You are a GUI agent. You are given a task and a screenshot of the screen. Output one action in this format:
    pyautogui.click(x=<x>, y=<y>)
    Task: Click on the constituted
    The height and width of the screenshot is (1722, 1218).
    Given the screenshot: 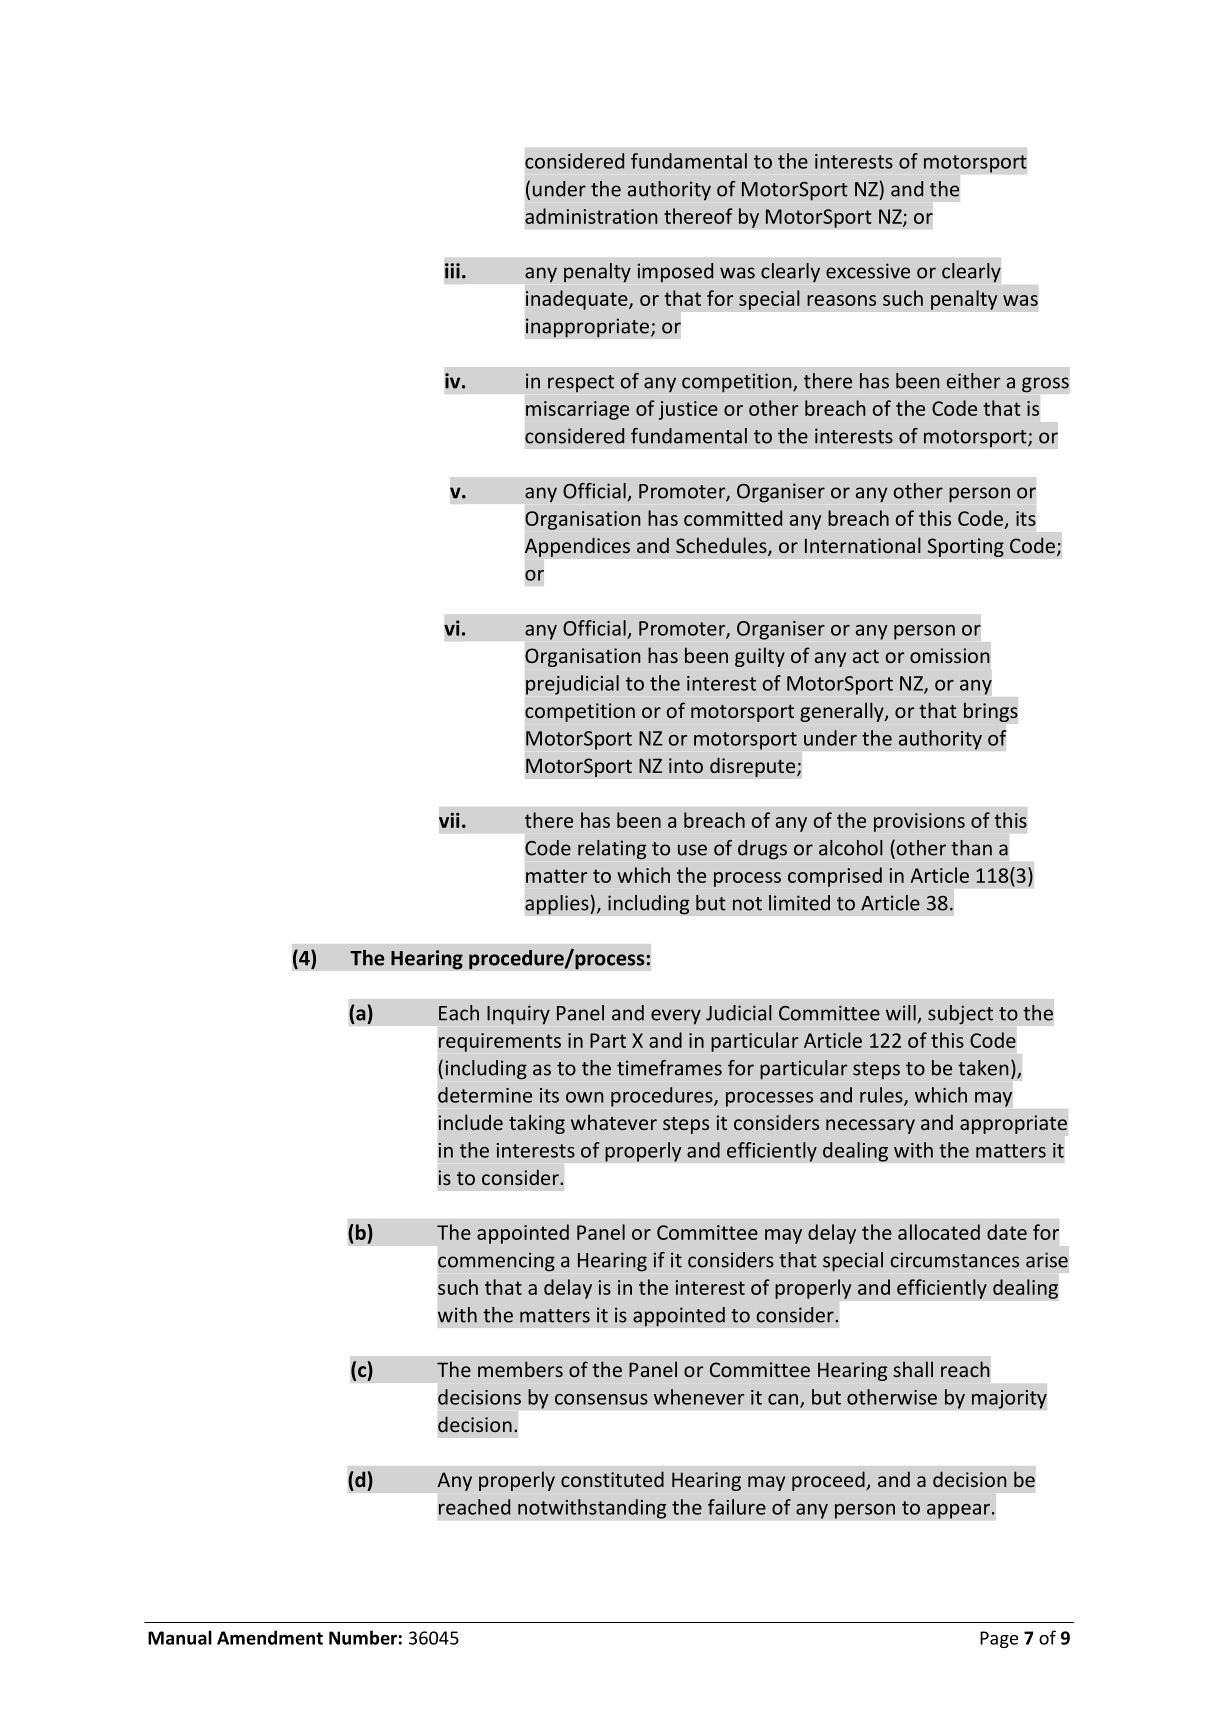 What is the action you would take?
    pyautogui.click(x=612, y=1479)
